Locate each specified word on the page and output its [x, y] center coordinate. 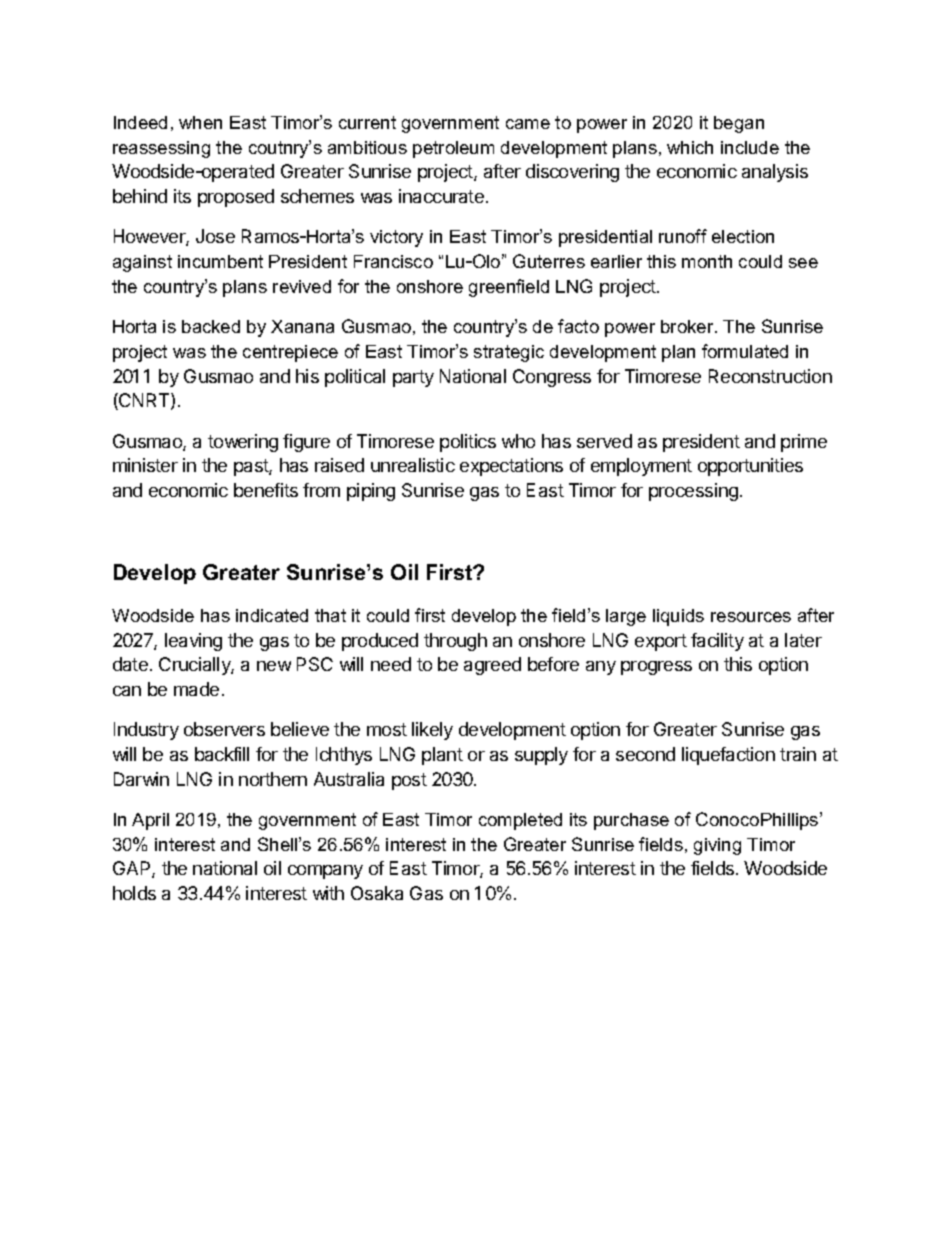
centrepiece [290, 353]
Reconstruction [770, 376]
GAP [133, 869]
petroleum [453, 149]
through [455, 642]
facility [717, 642]
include [750, 147]
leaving [193, 642]
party [413, 378]
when [200, 122]
